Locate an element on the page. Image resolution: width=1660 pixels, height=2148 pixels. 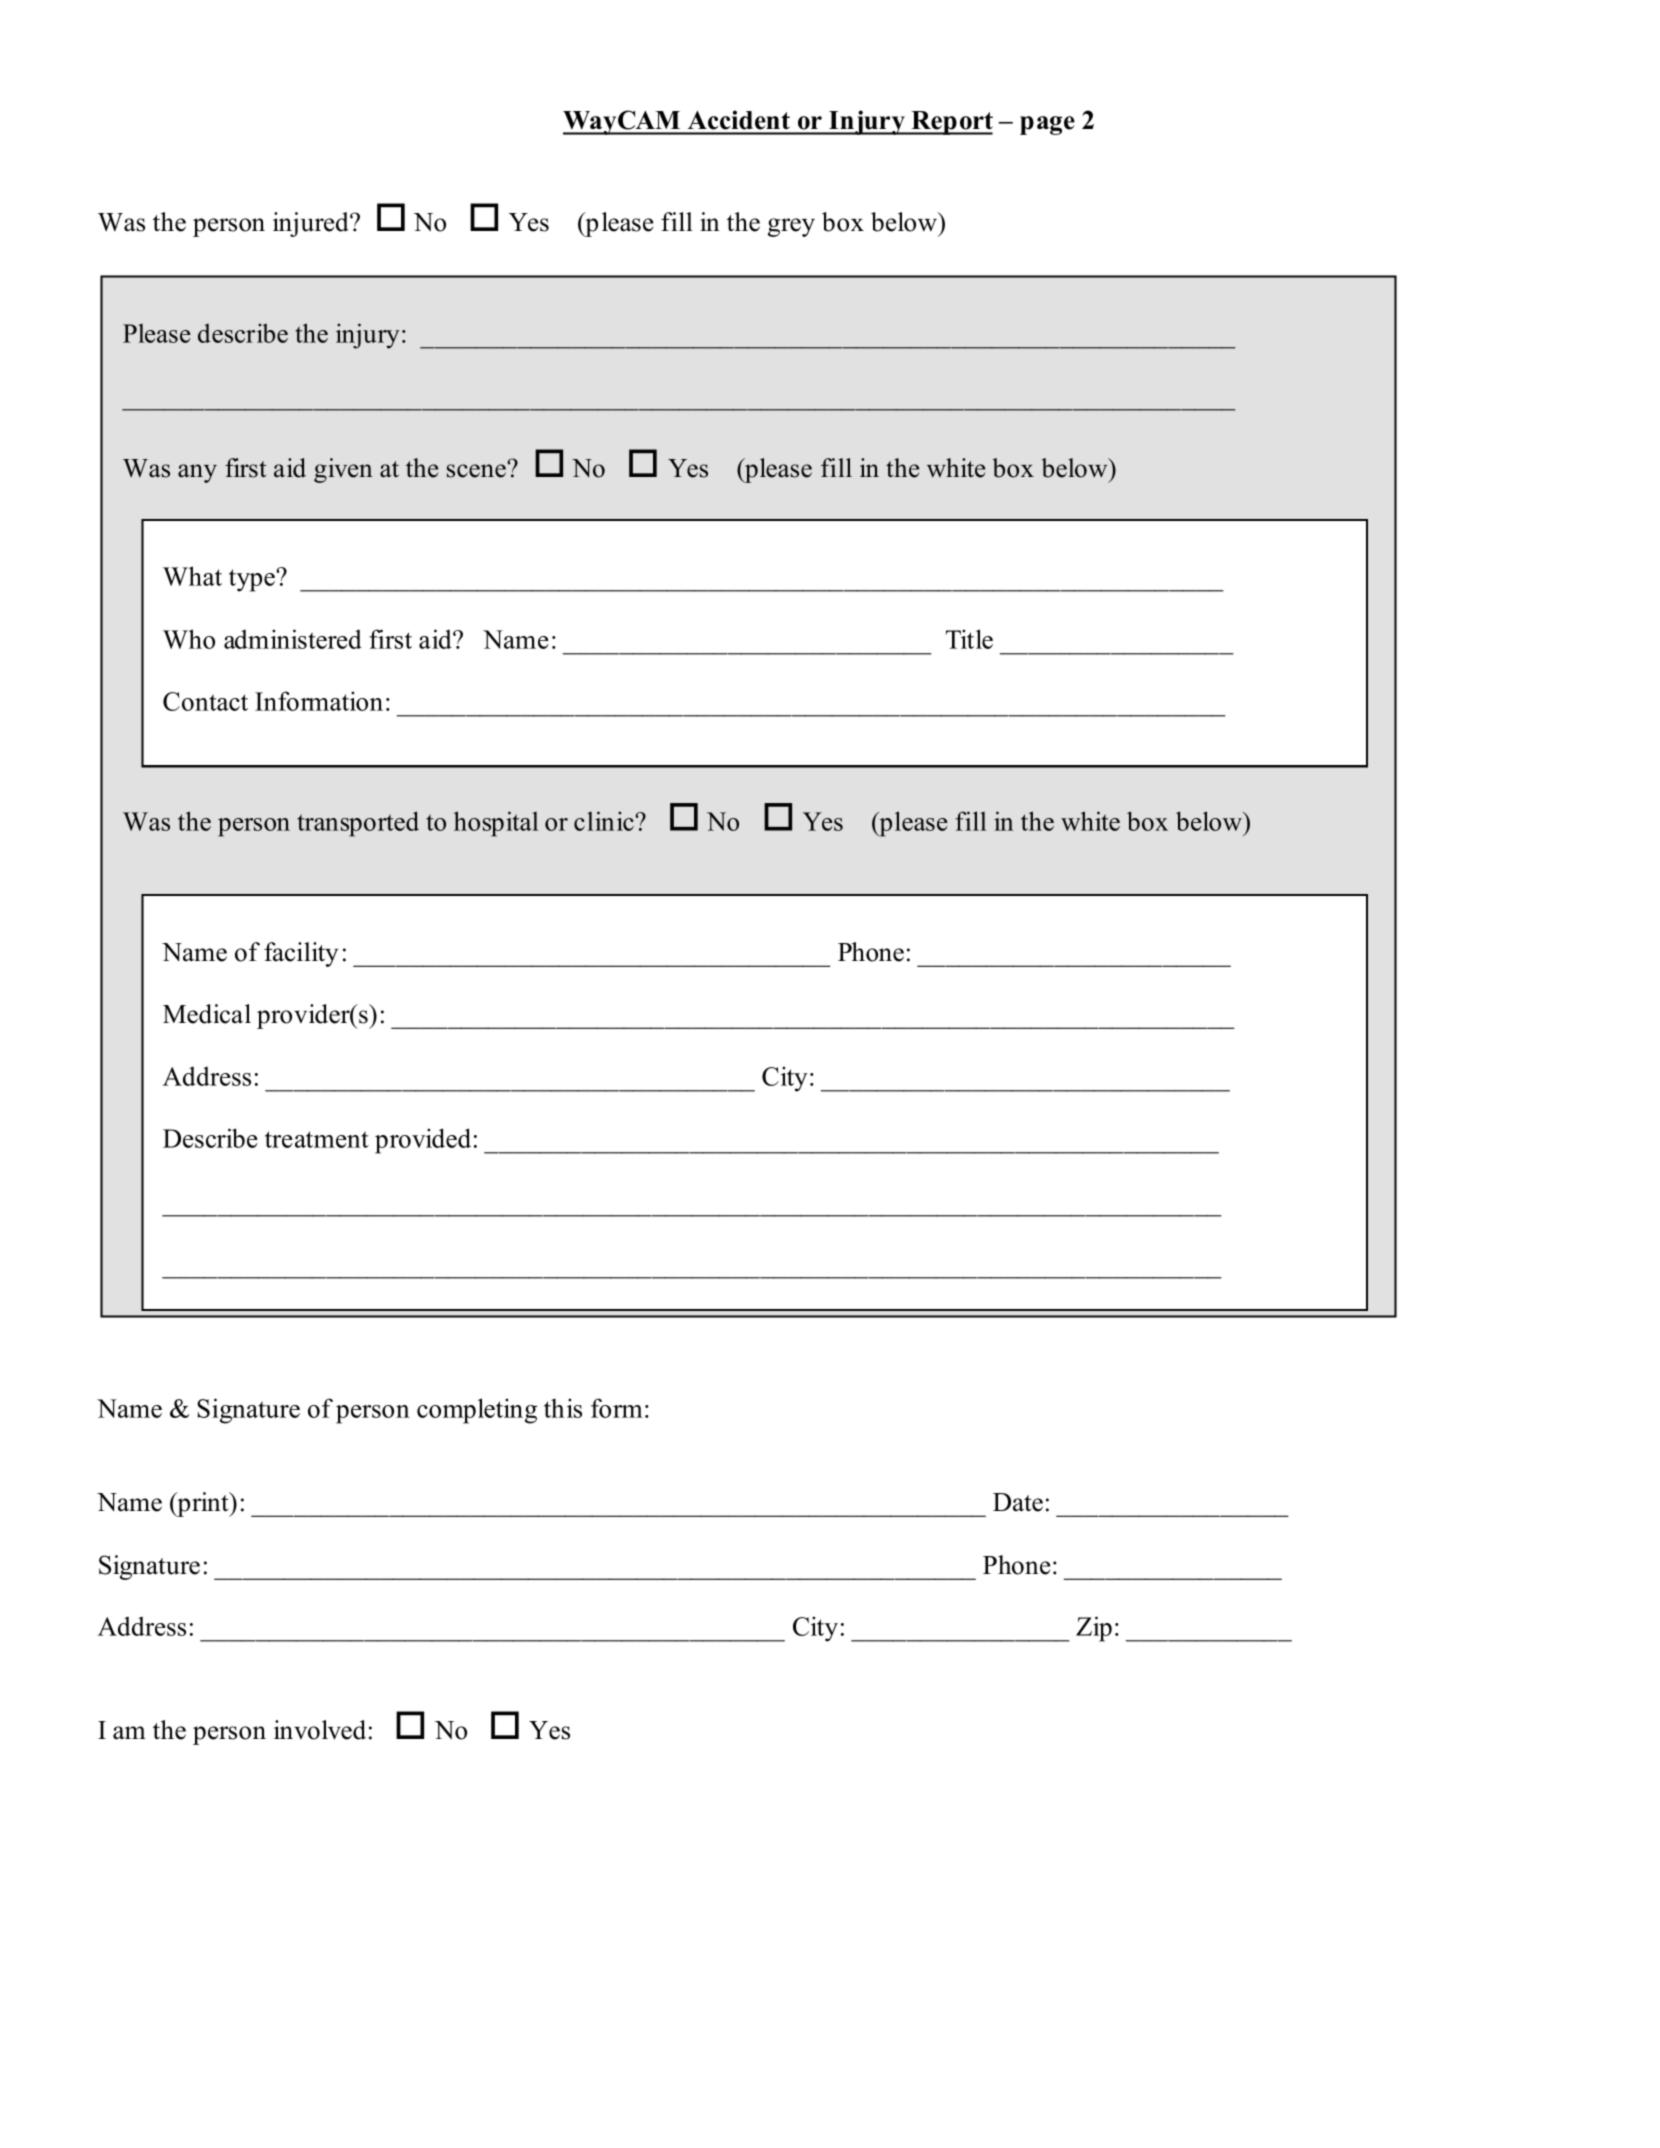
Zip is located at coordinates (1094, 1629).
